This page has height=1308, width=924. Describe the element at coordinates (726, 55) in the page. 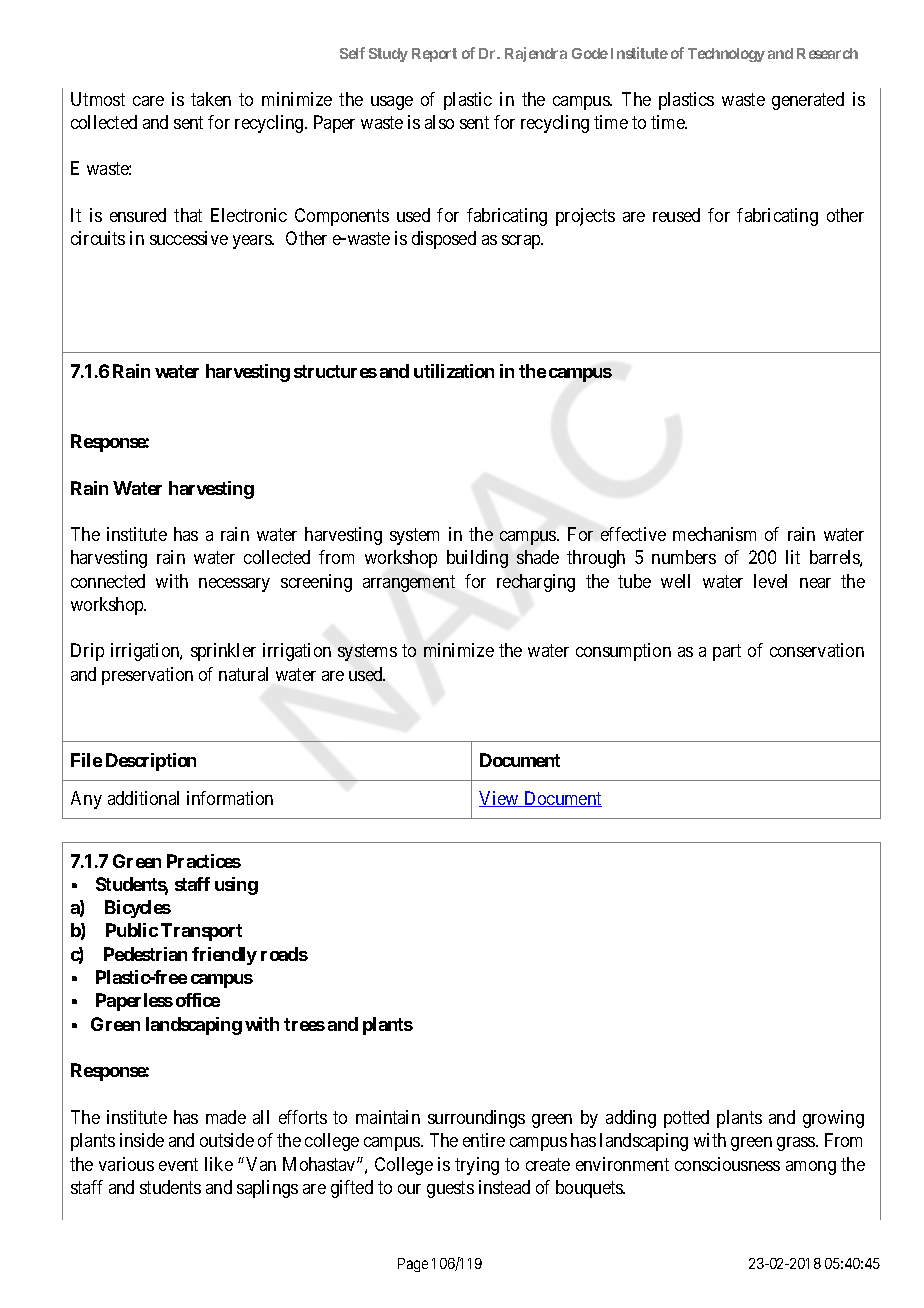

I see `Technology` at that location.
